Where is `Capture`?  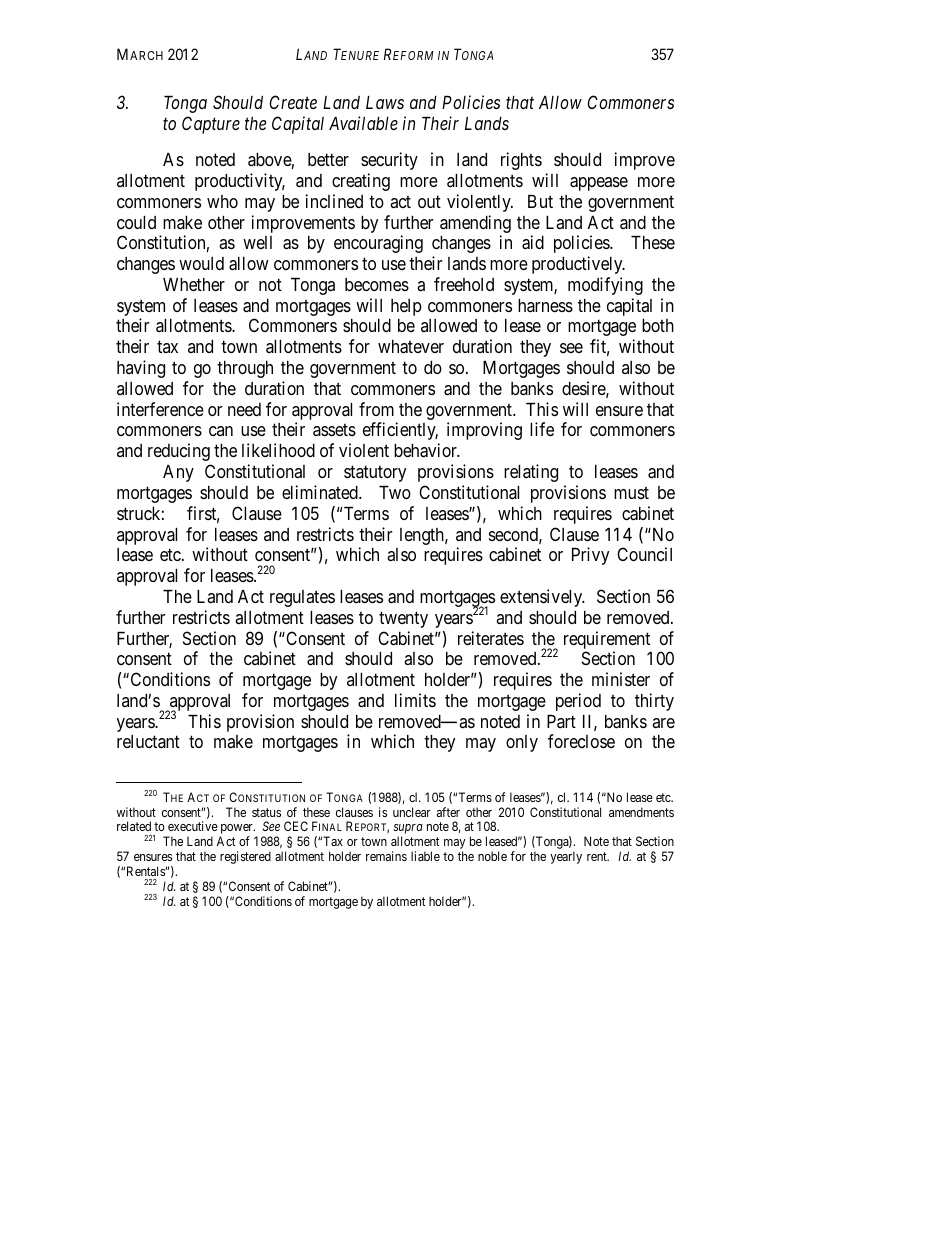 Capture is located at coordinates (211, 125).
